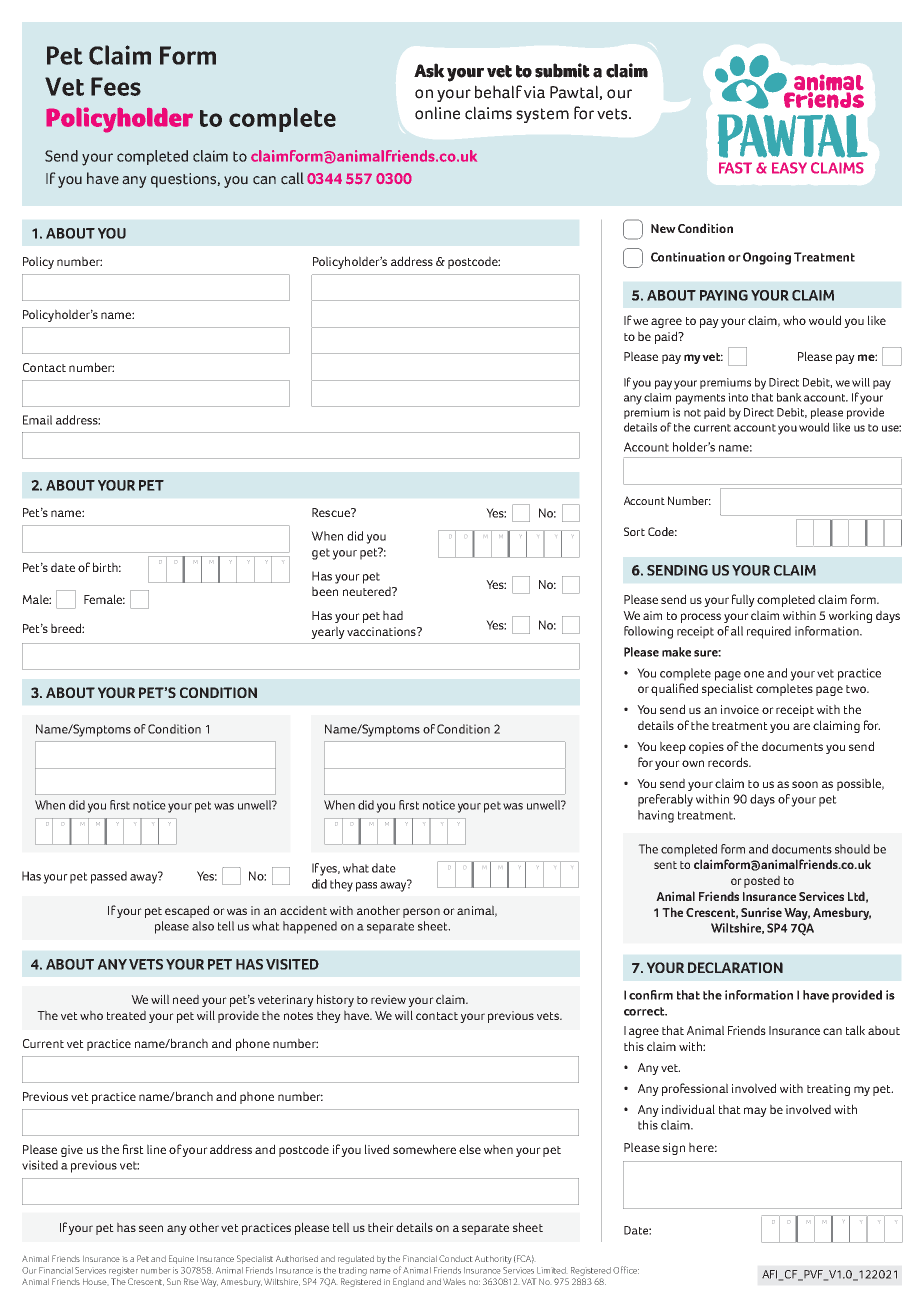 The image size is (924, 1308). Describe the element at coordinates (116, 86) in the image. I see `Fees` at that location.
